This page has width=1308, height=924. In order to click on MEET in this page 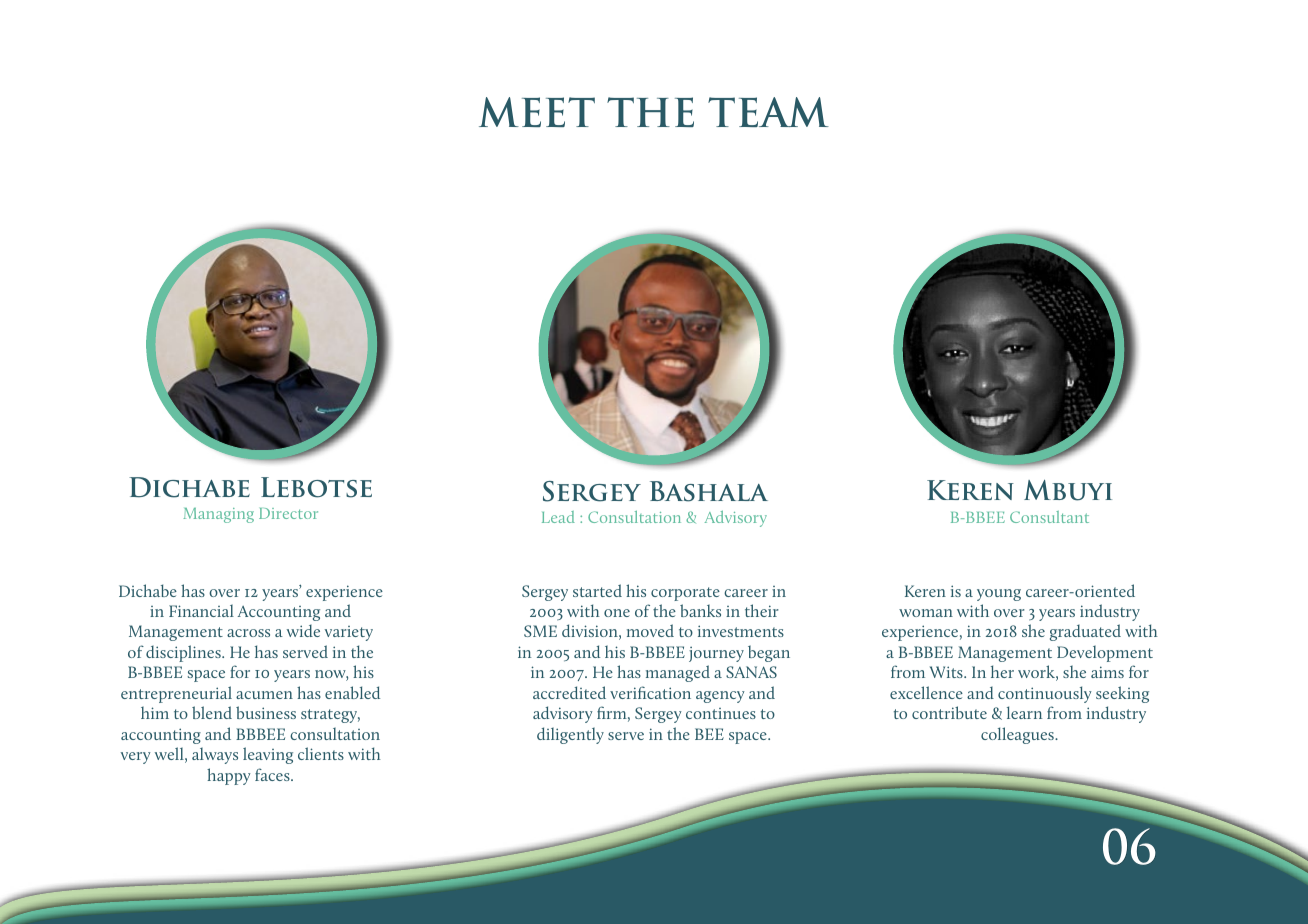, I will do `click(537, 112)`.
